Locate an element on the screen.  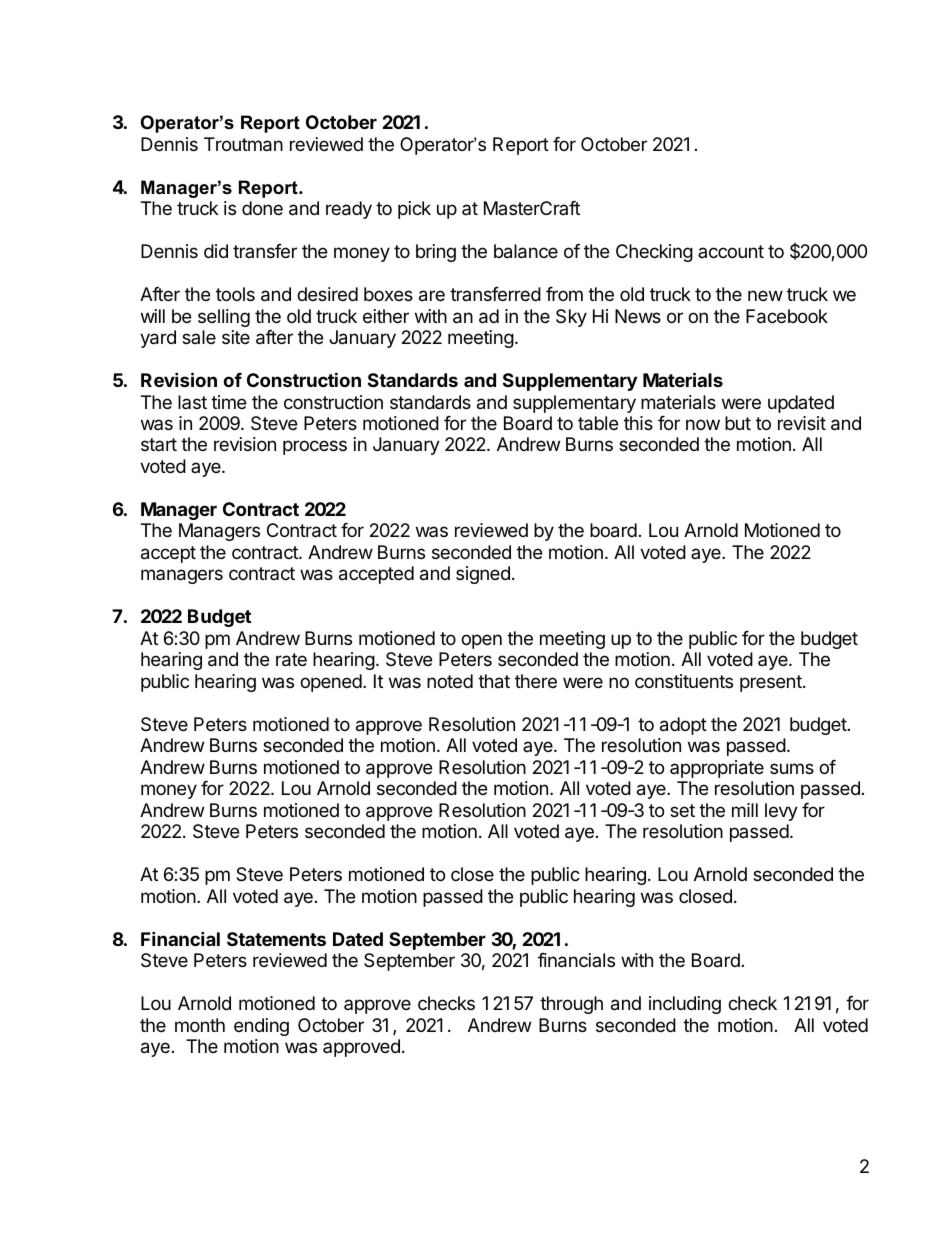
account is located at coordinates (731, 251).
